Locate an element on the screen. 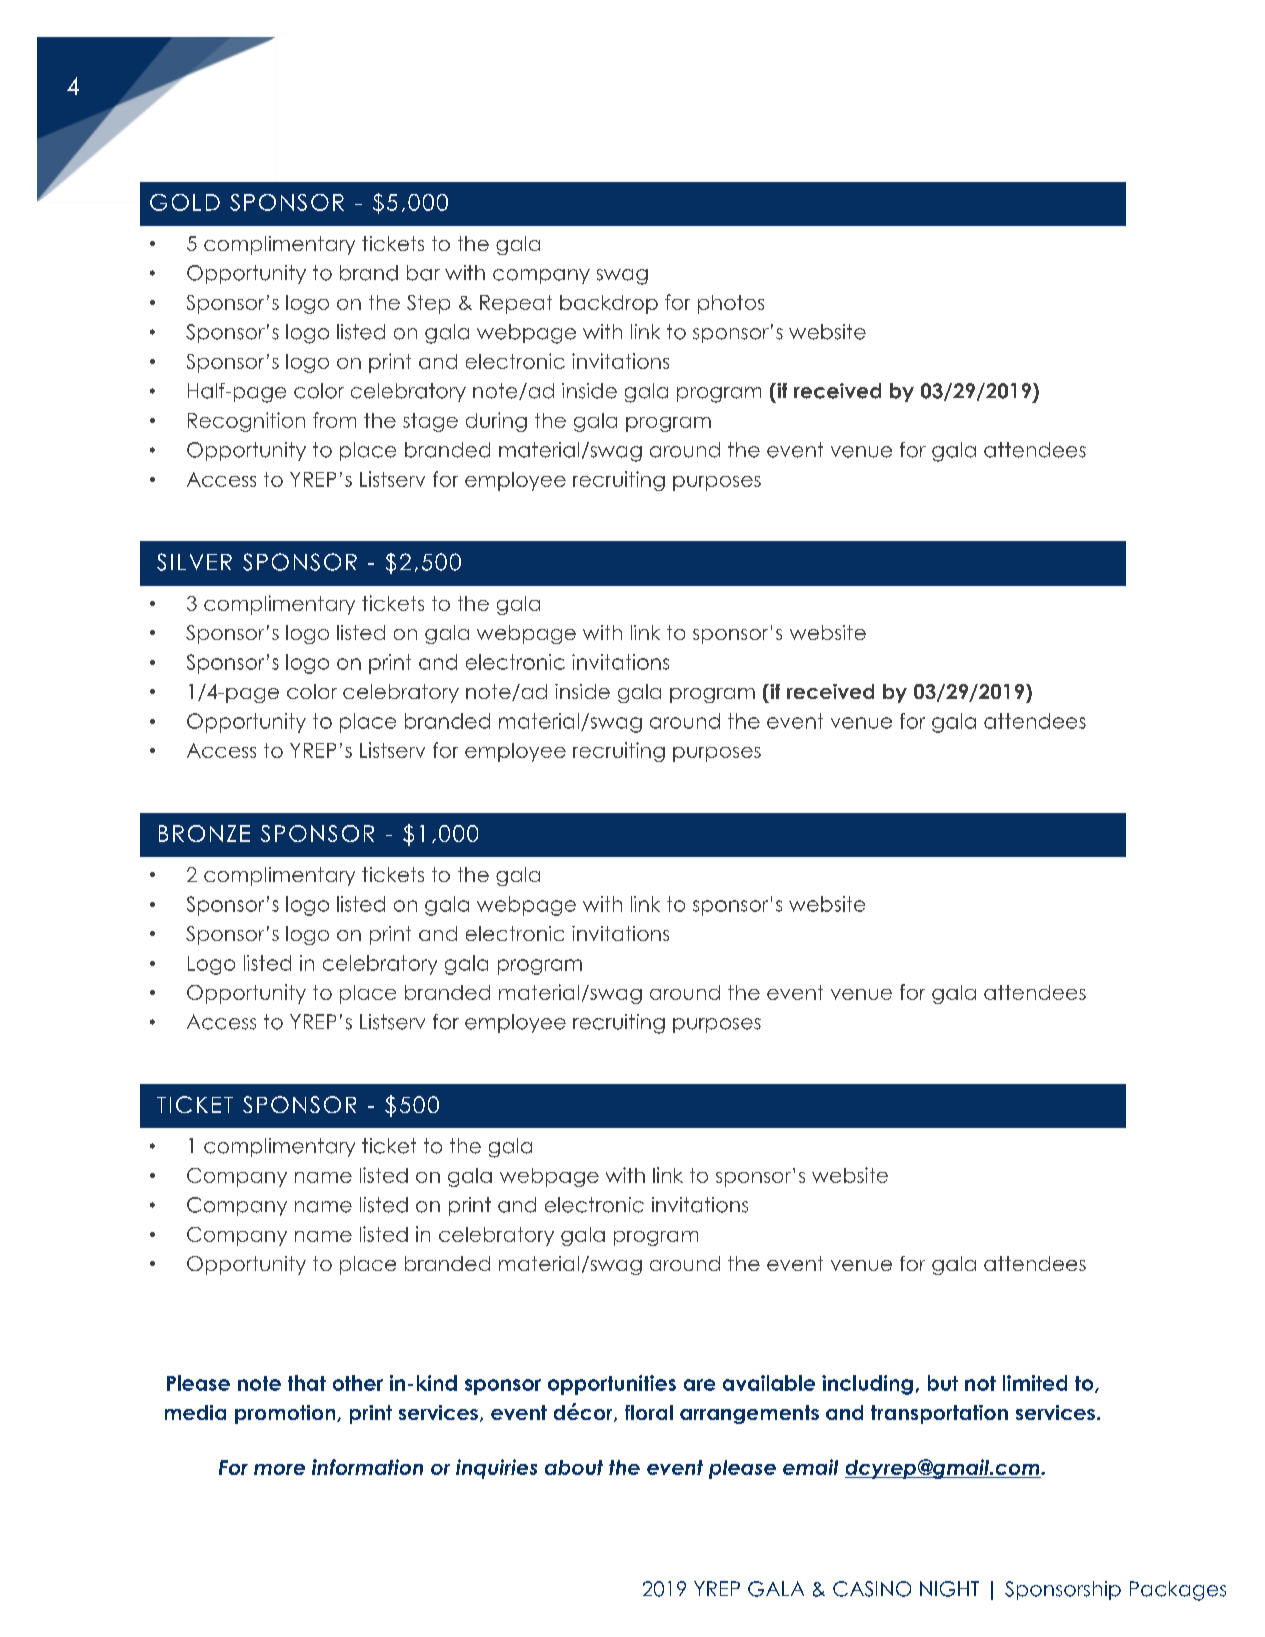 This screenshot has height=1637, width=1265. that is located at coordinates (307, 1383).
